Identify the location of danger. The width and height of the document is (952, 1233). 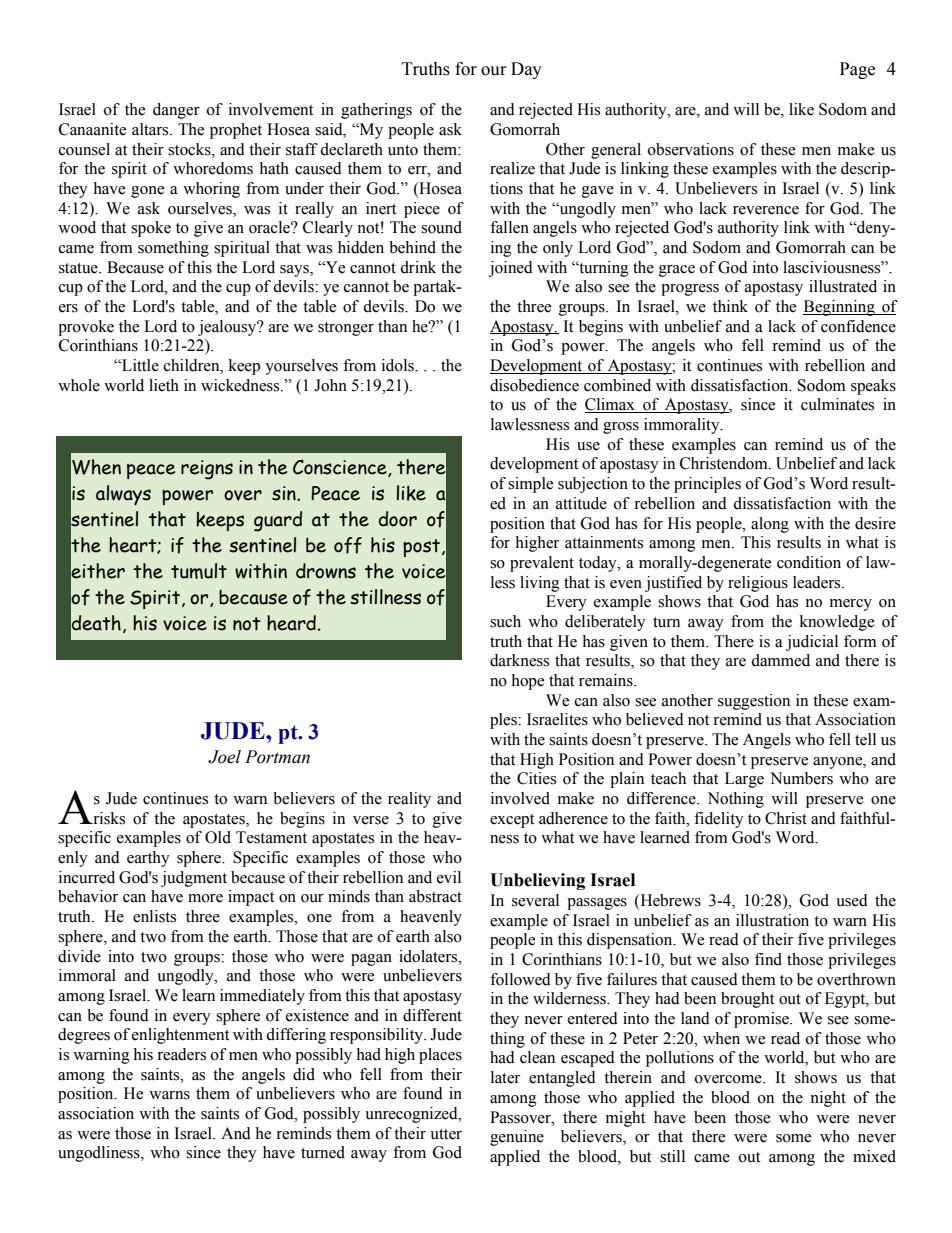
(176, 111).
